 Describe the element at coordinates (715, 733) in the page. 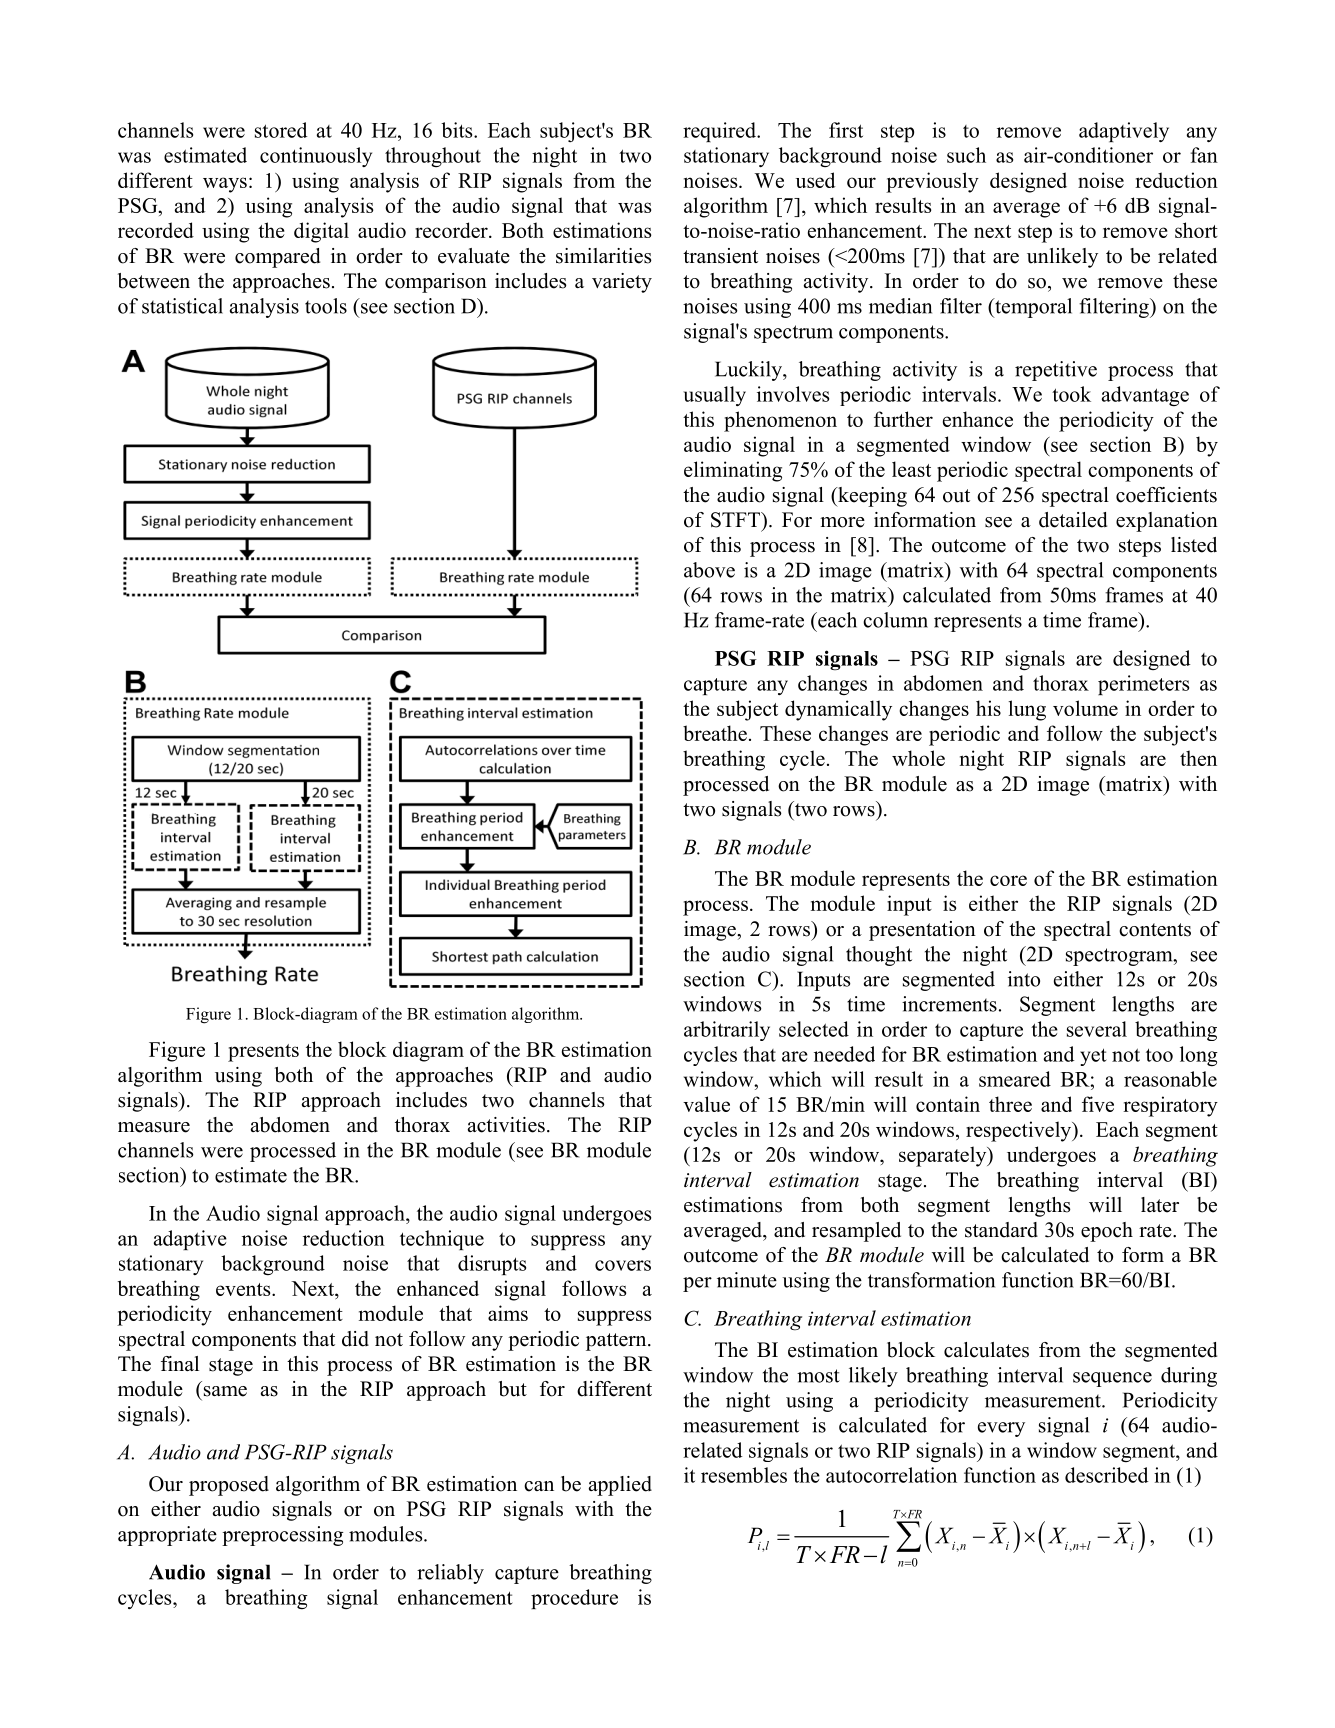

I see `breathe` at that location.
